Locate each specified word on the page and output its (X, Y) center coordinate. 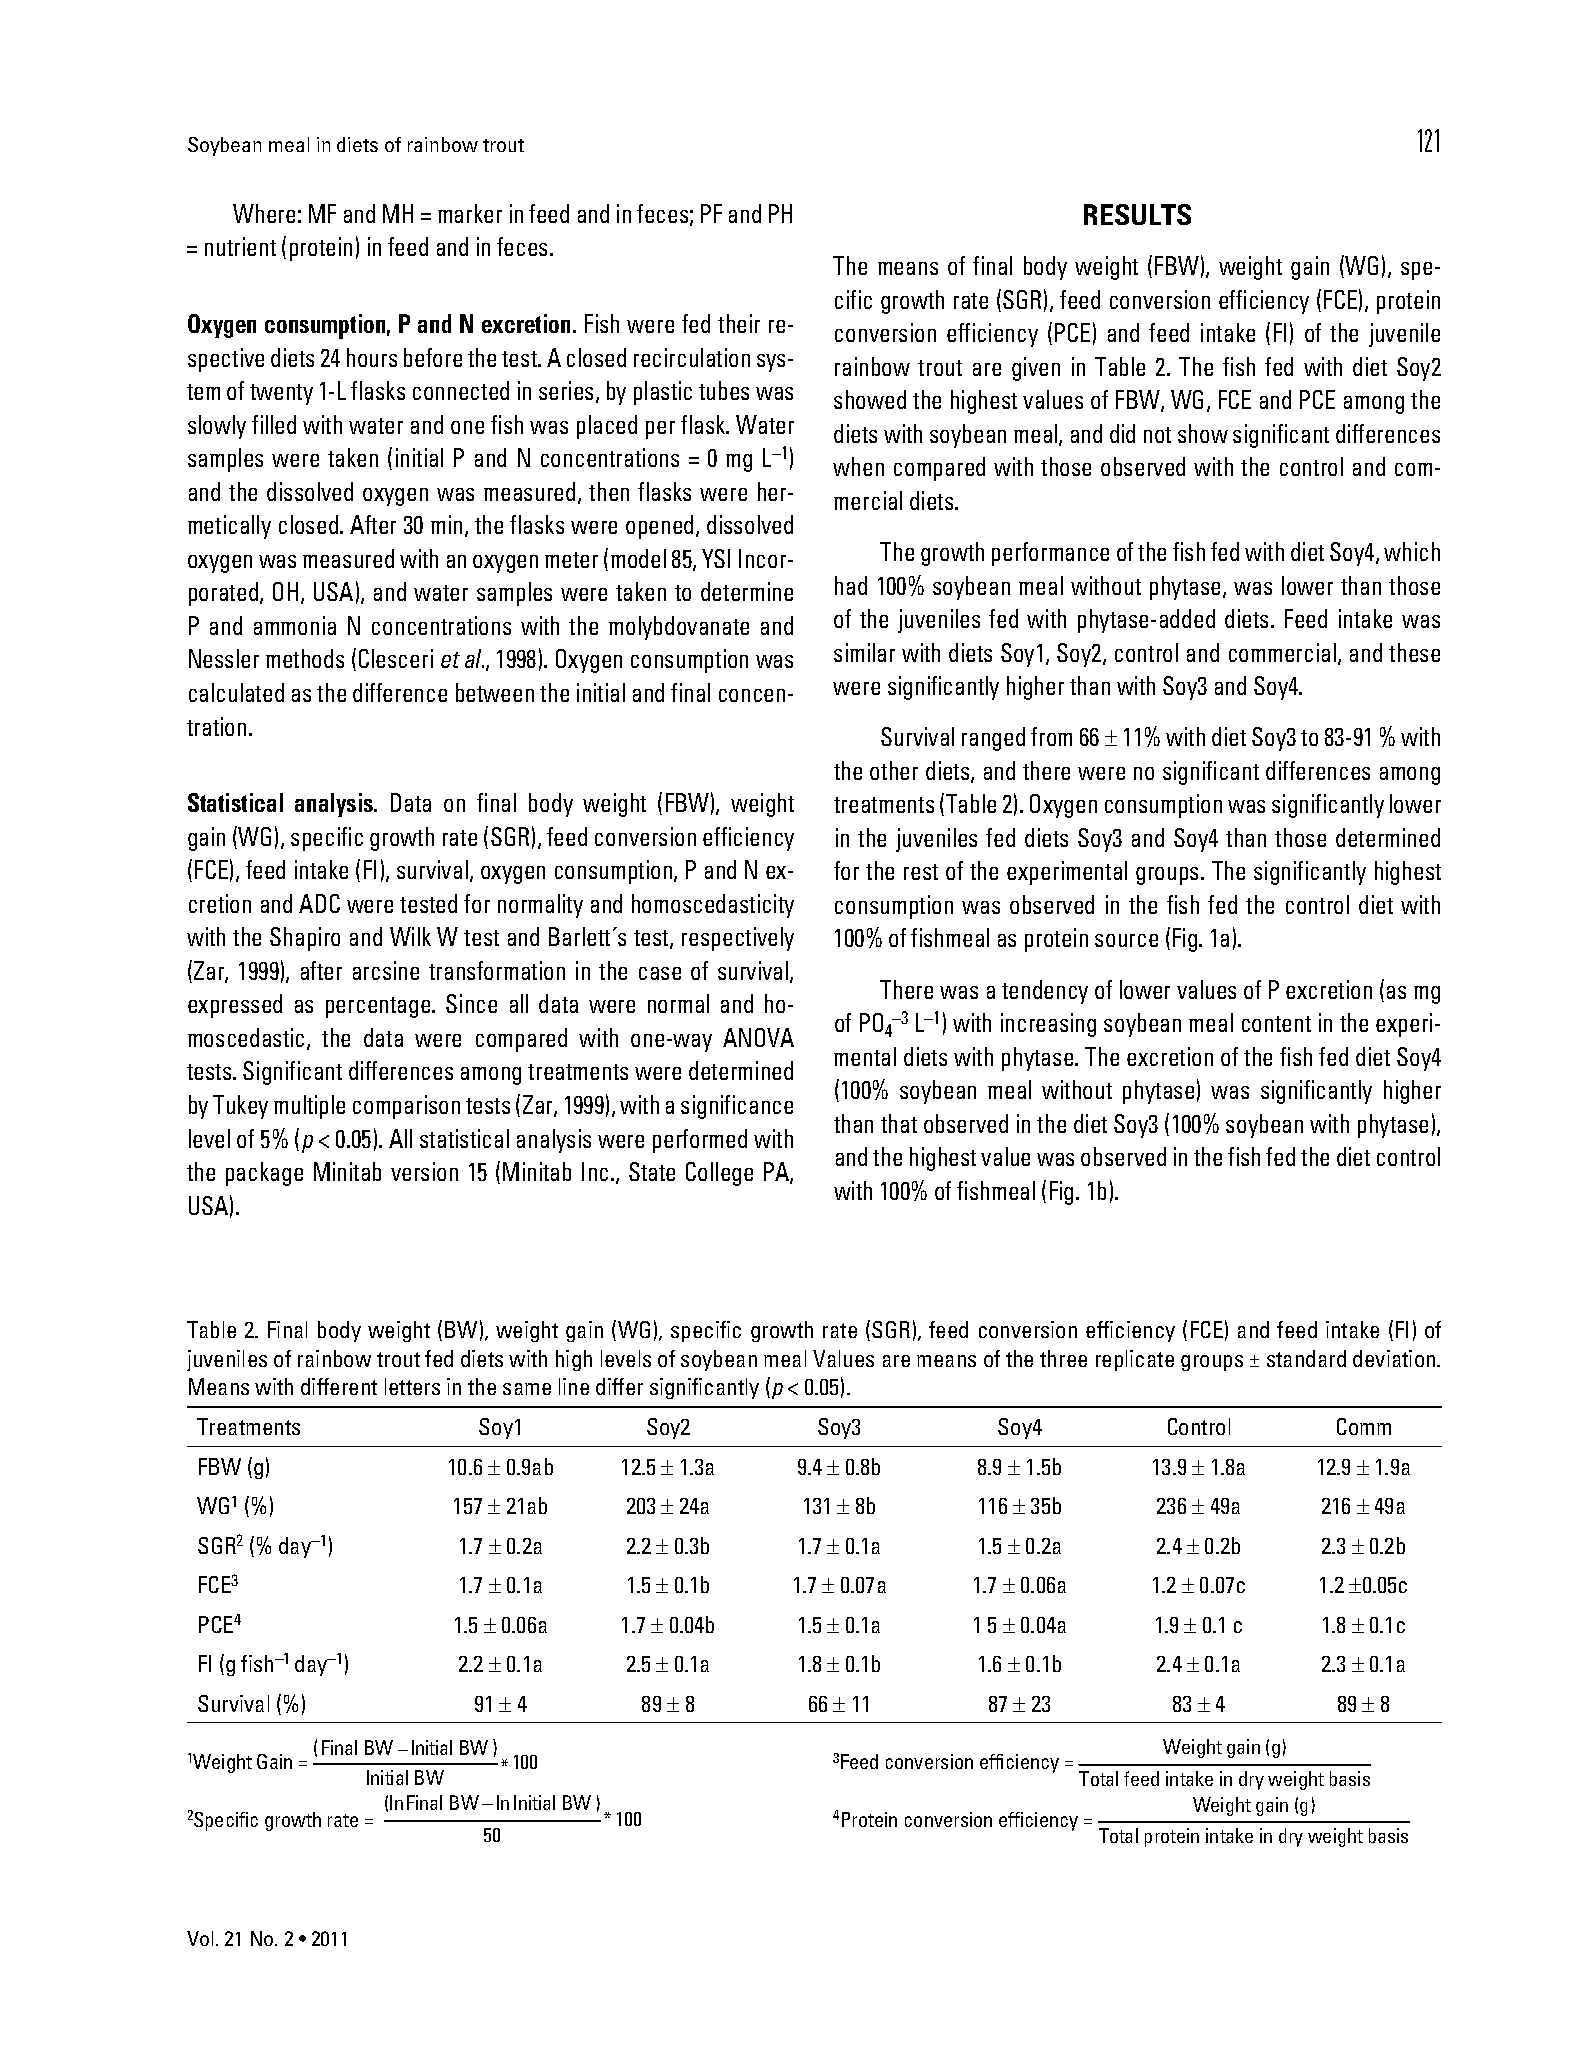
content (1276, 1024)
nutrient (240, 246)
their (739, 323)
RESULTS (1137, 214)
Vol (200, 1938)
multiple (309, 1107)
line (574, 1386)
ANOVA (758, 1037)
